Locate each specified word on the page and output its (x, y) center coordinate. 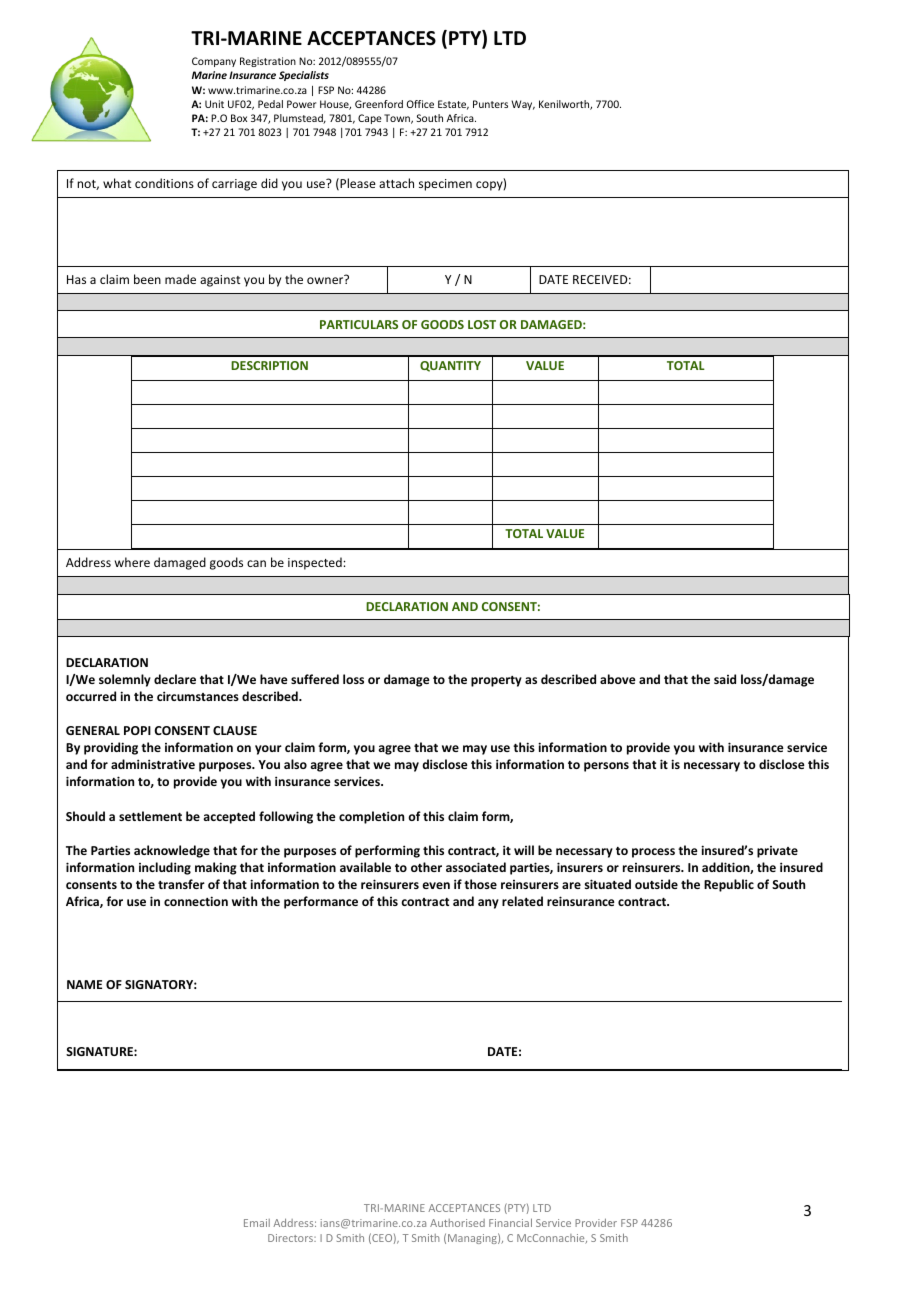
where (132, 562)
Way (523, 105)
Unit (214, 104)
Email (257, 1223)
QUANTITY (450, 366)
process (653, 853)
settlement (150, 816)
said (725, 679)
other (426, 867)
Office (420, 104)
